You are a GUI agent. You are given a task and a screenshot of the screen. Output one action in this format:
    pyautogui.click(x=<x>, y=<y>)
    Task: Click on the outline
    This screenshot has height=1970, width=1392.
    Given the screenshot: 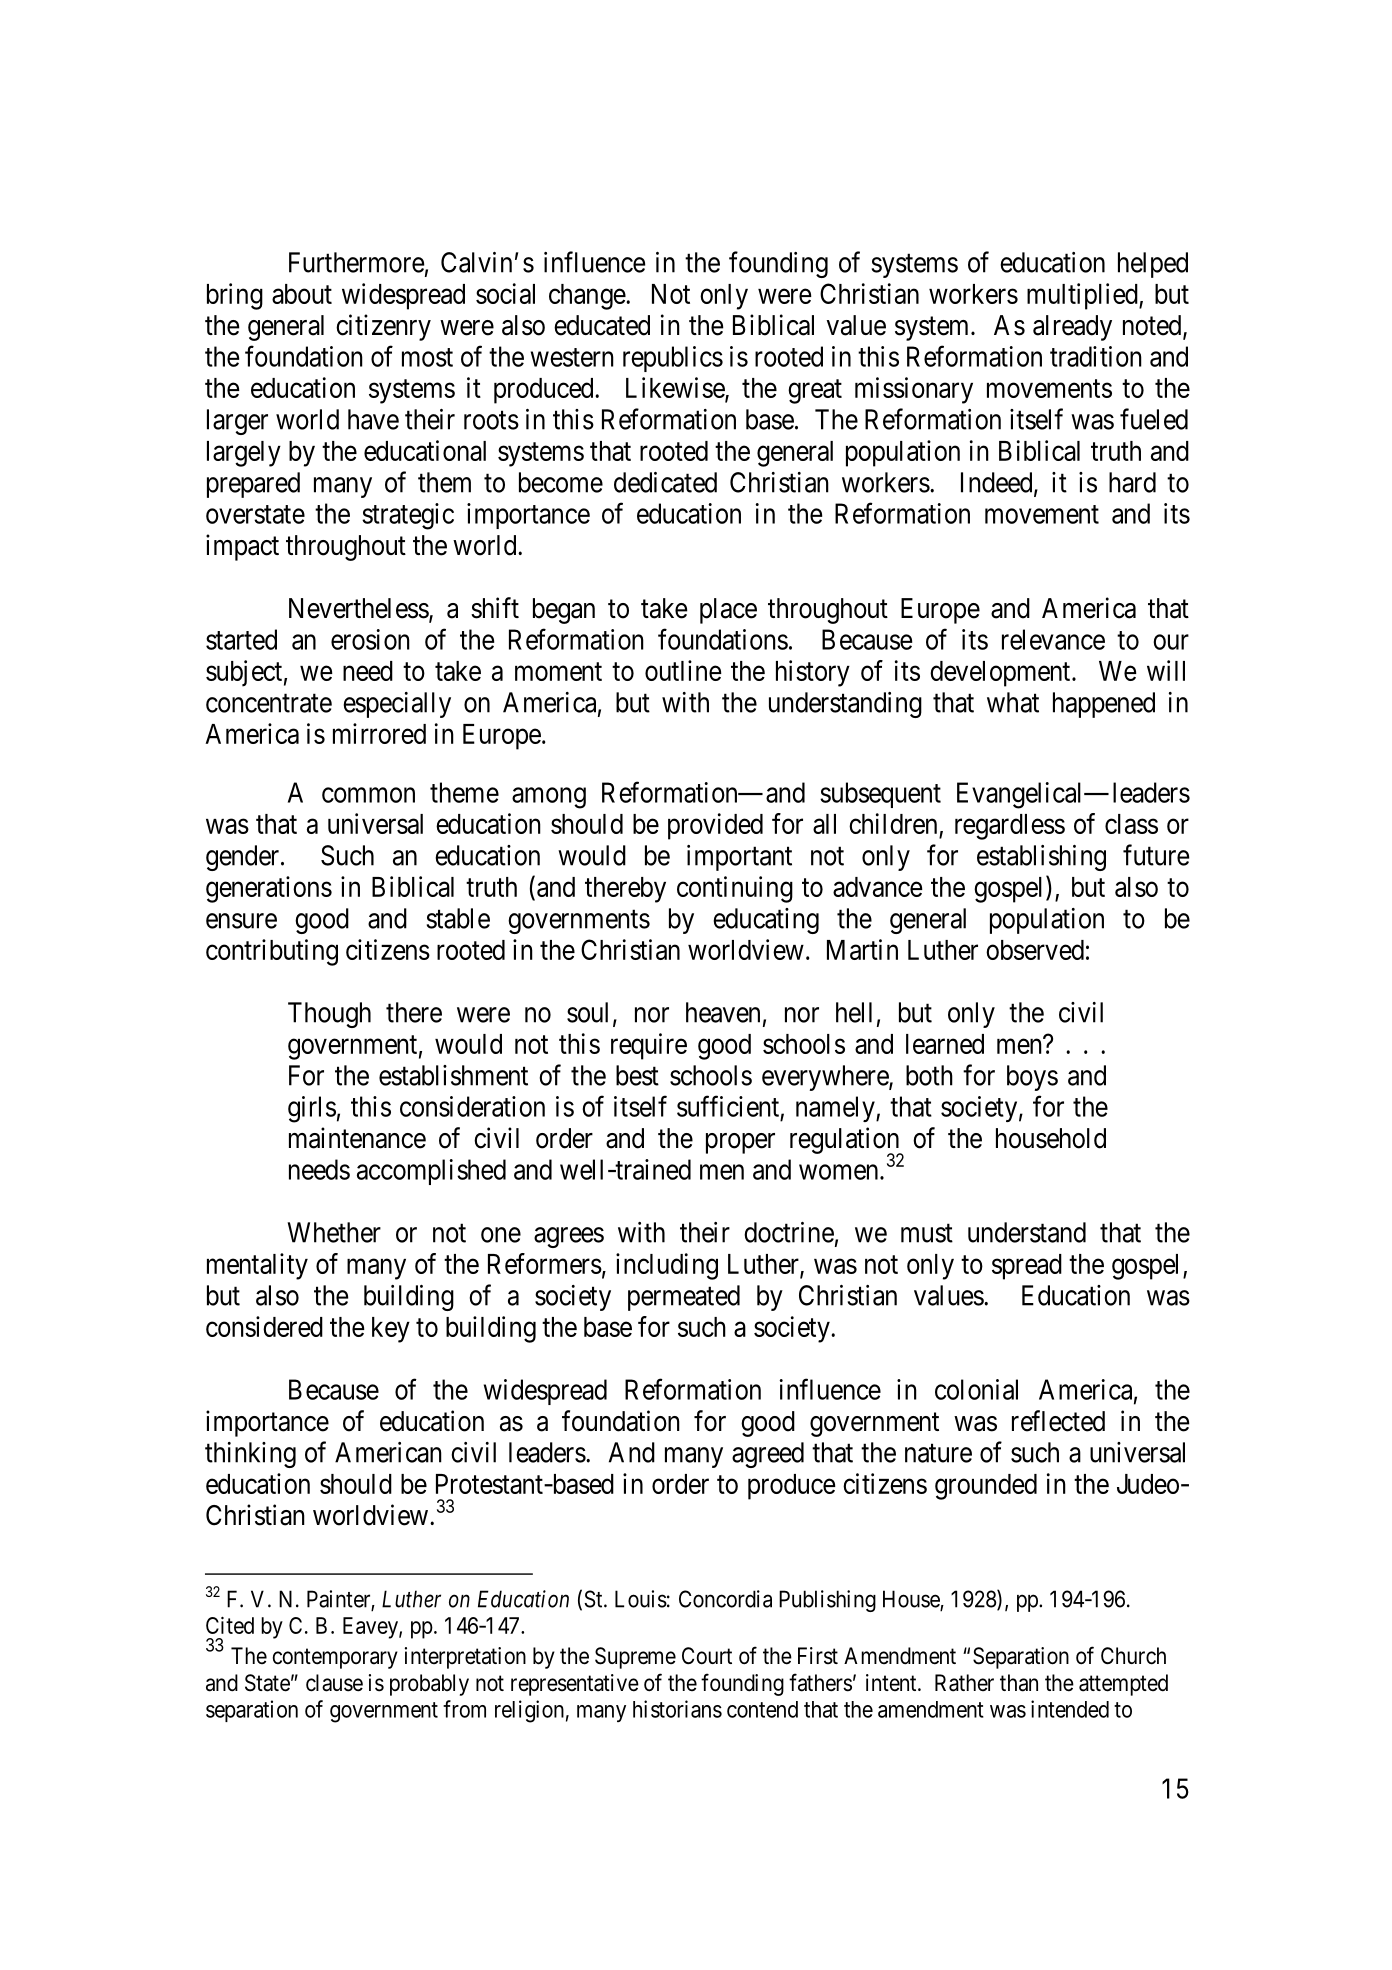 What is the action you would take?
    pyautogui.click(x=683, y=670)
